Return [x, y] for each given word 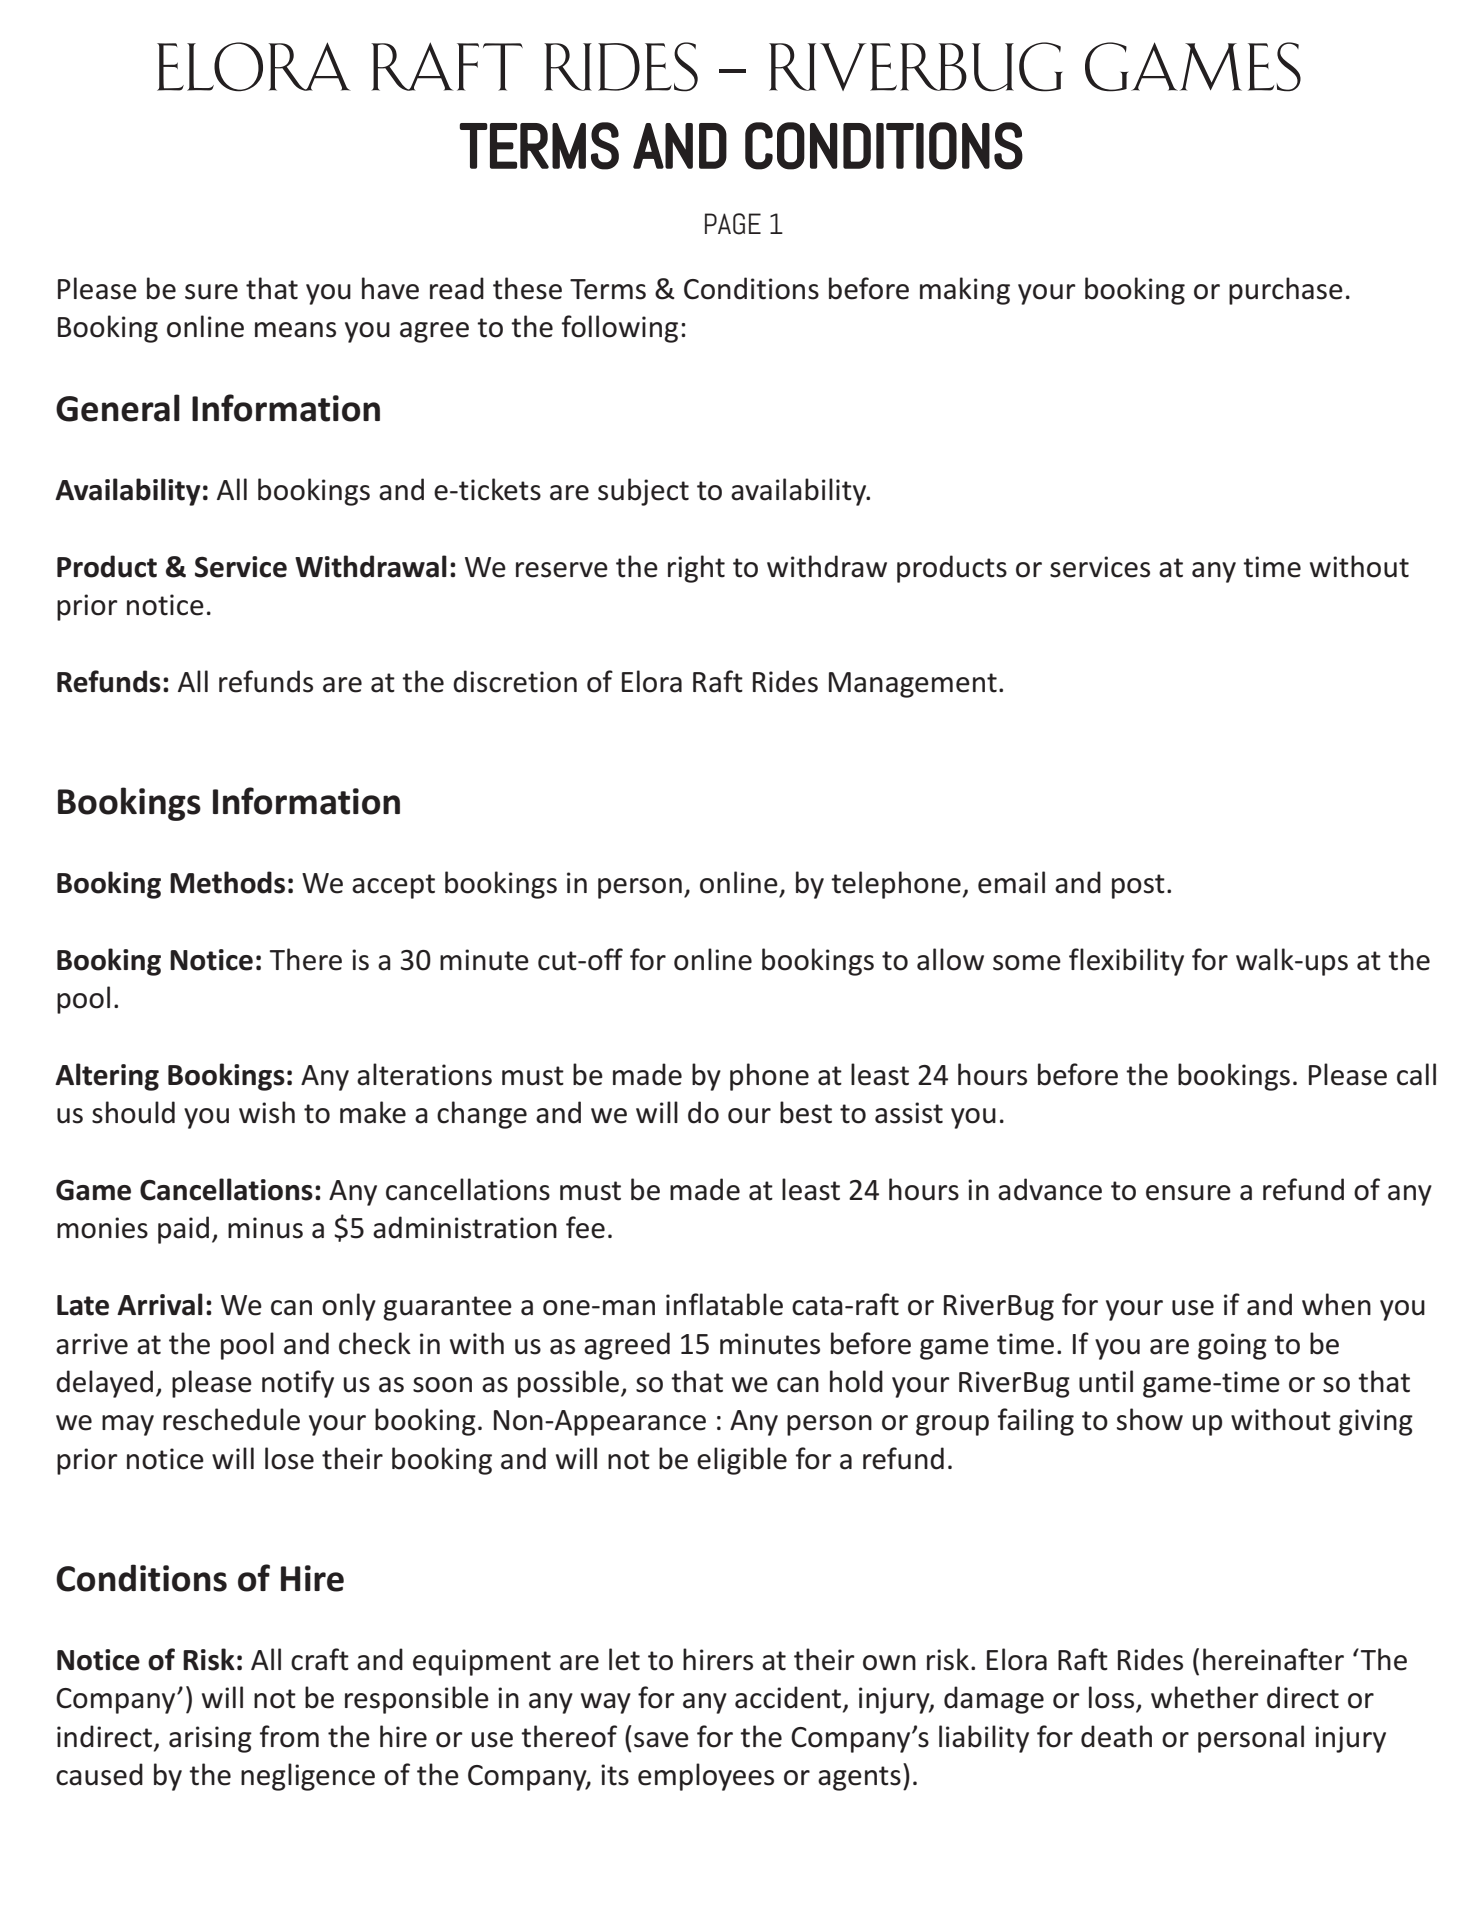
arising [210, 1739]
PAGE [733, 224]
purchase [1286, 291]
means [295, 330]
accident [789, 1698]
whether [1205, 1697]
